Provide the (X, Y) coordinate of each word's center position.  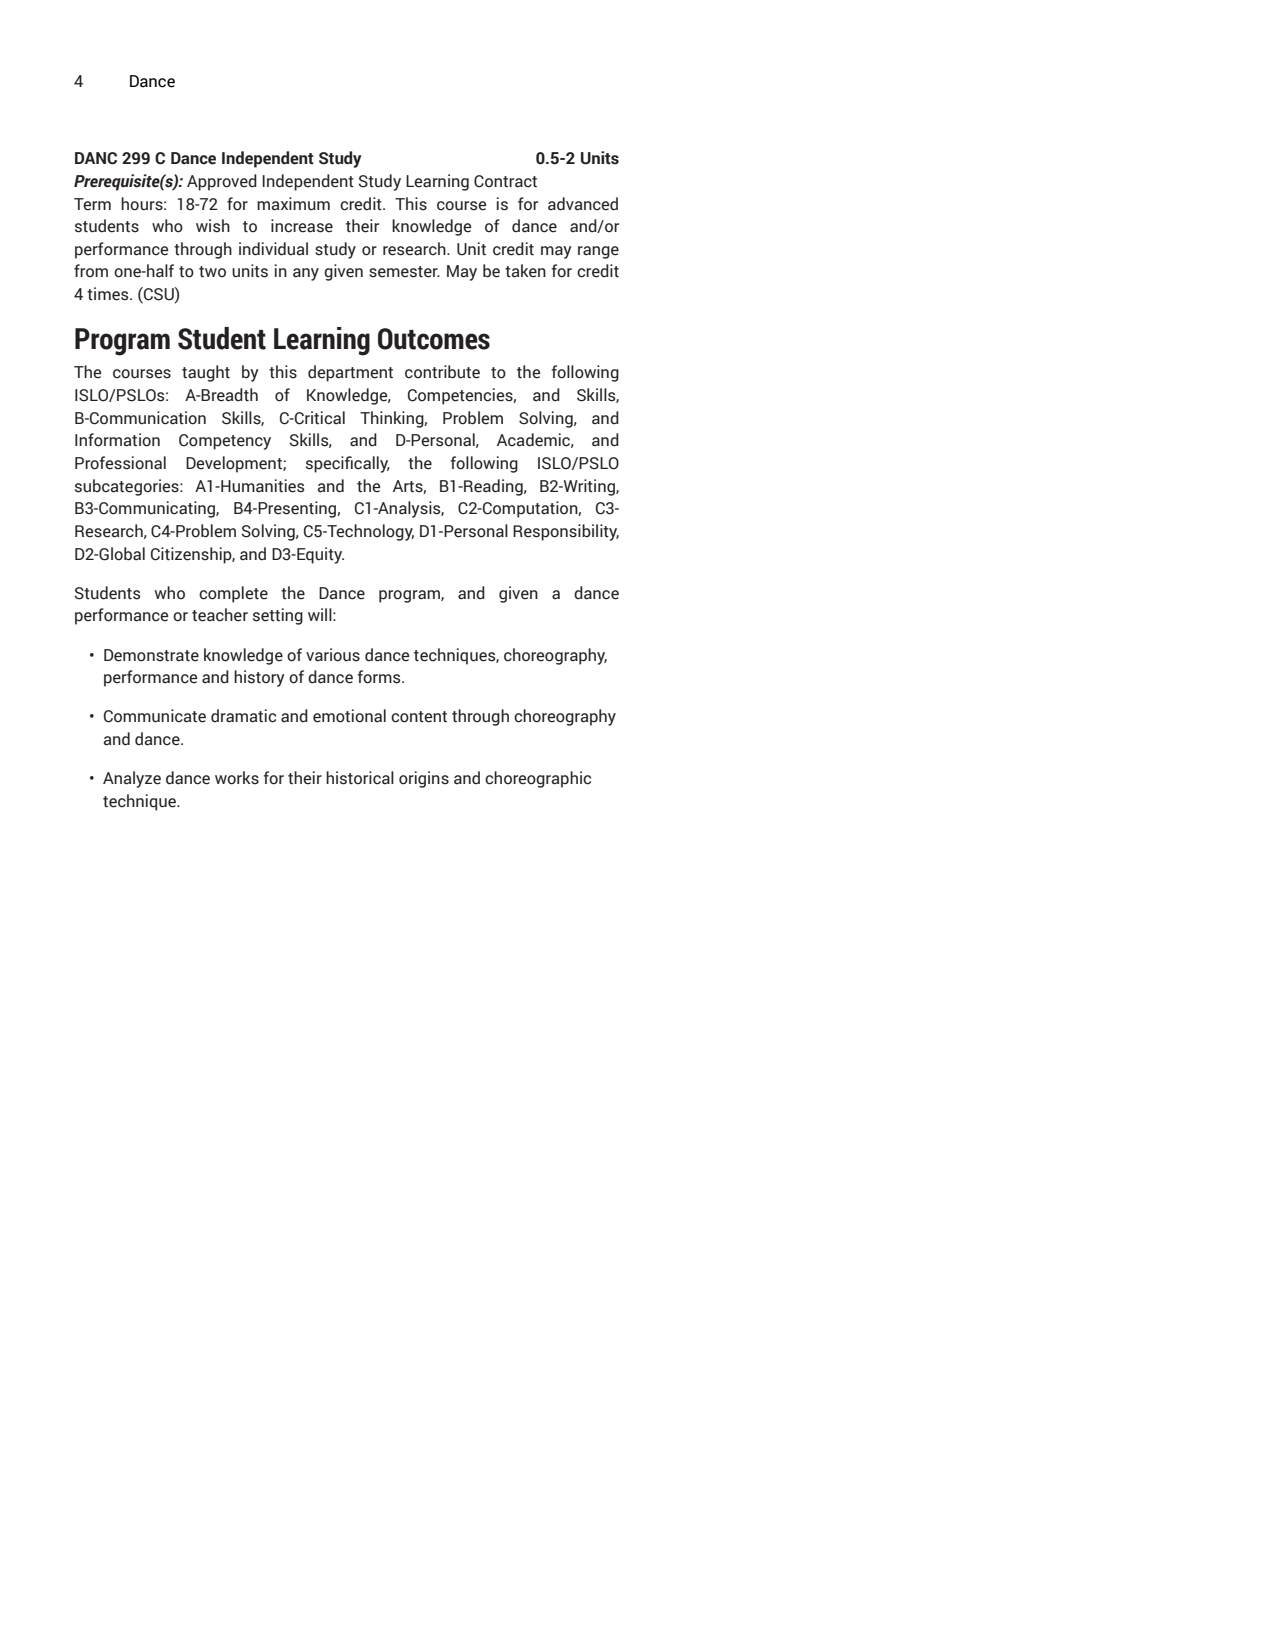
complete (233, 594)
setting (278, 616)
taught (206, 373)
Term (92, 204)
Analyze (132, 779)
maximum (293, 204)
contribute (442, 372)
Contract (505, 181)
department (350, 373)
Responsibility (566, 532)
